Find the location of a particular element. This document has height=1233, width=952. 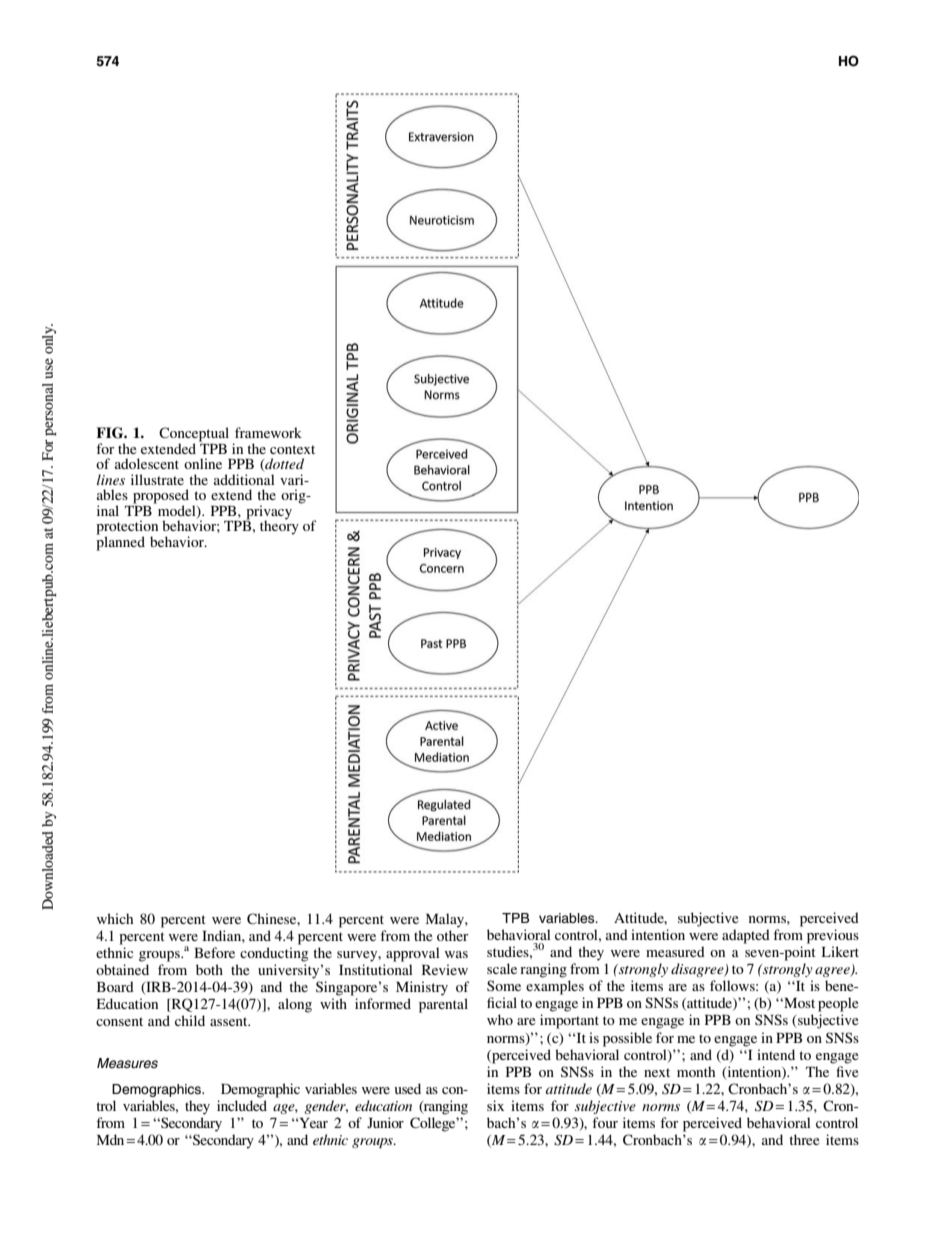

which is located at coordinates (115, 918).
